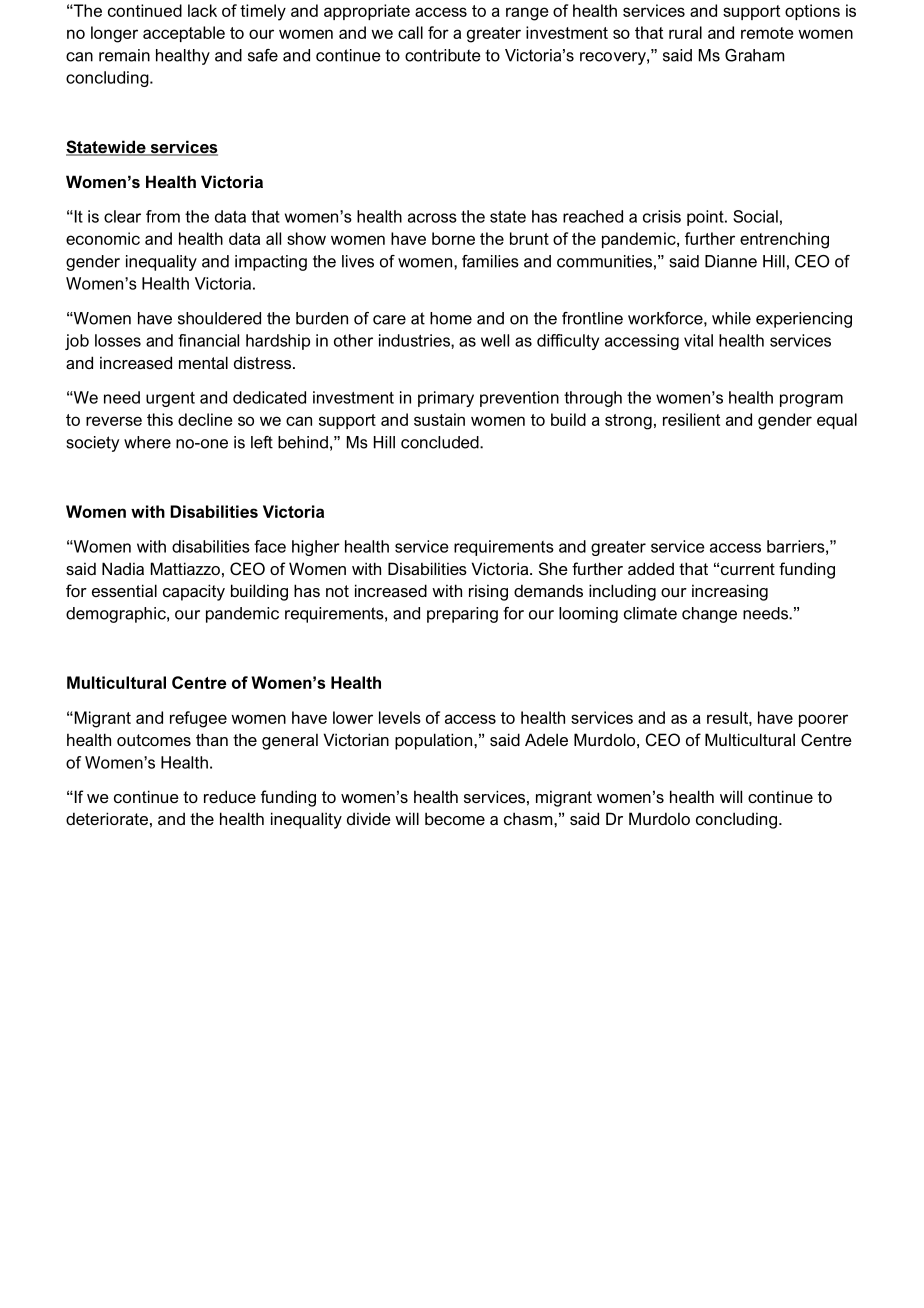 The width and height of the screenshot is (924, 1308). Describe the element at coordinates (462, 615) in the screenshot. I see `preparing` at that location.
